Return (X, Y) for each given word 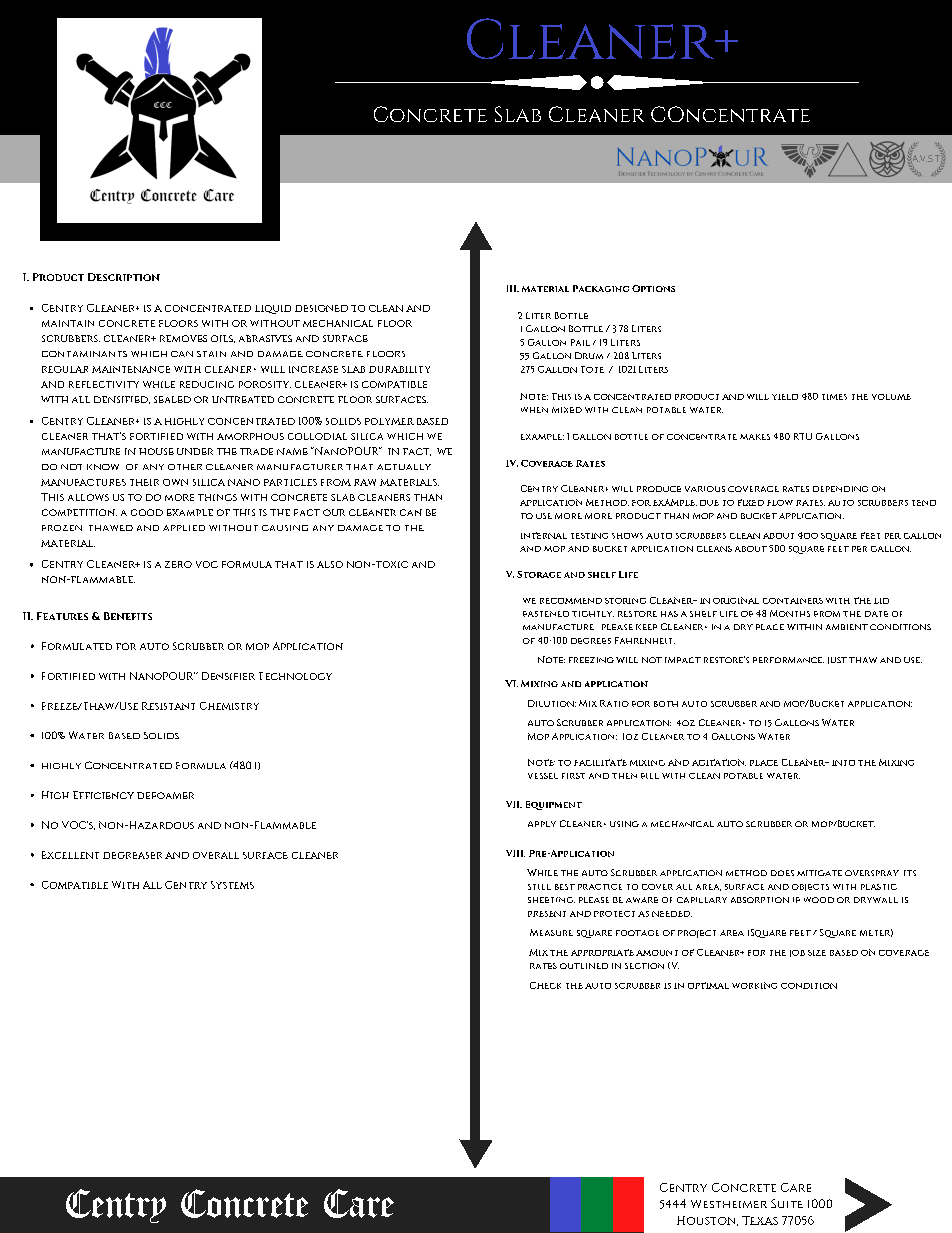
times (834, 397)
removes (183, 338)
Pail (580, 342)
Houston (707, 1221)
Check (545, 985)
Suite (787, 1203)
